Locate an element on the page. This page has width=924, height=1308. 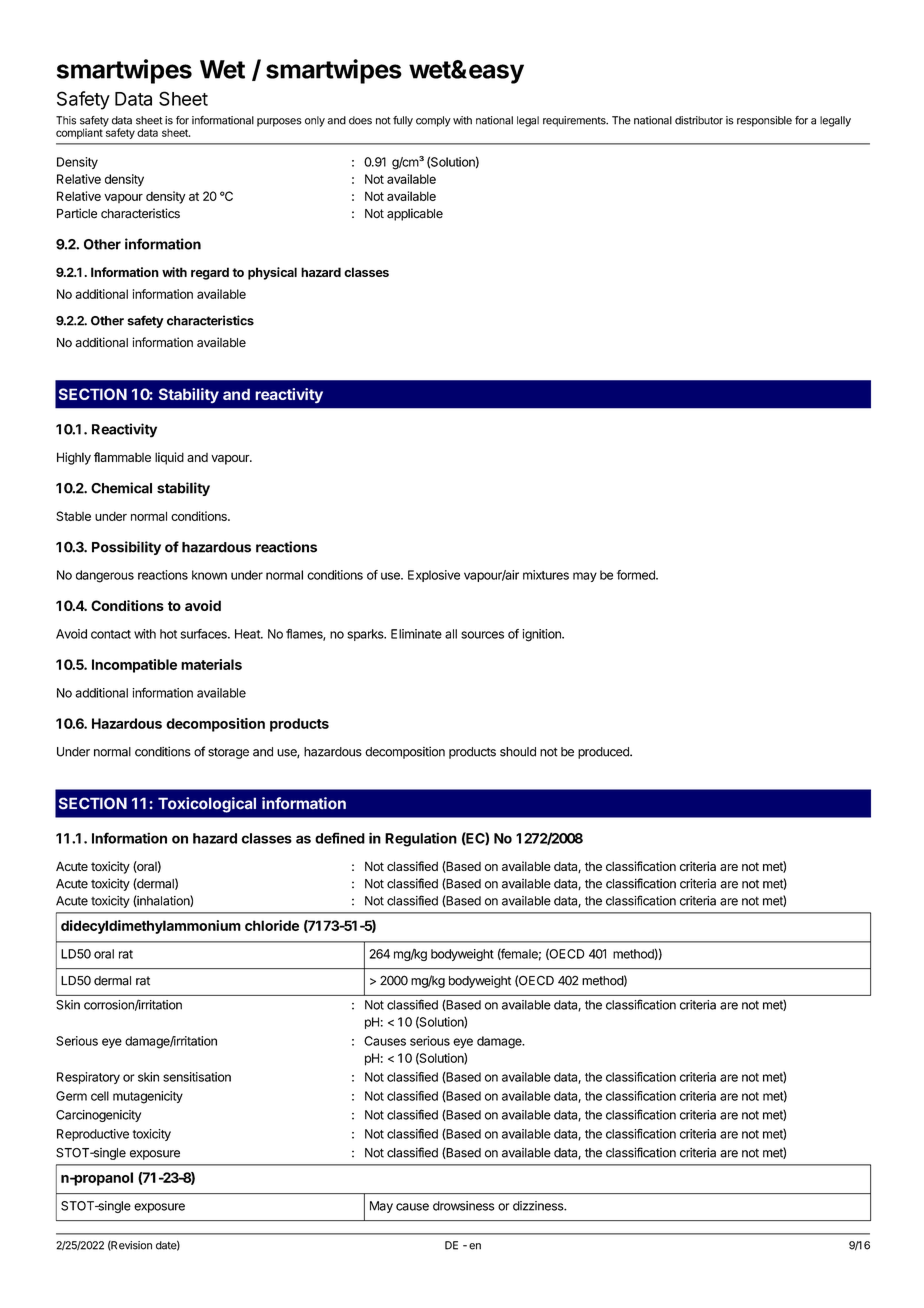
fully is located at coordinates (403, 121).
